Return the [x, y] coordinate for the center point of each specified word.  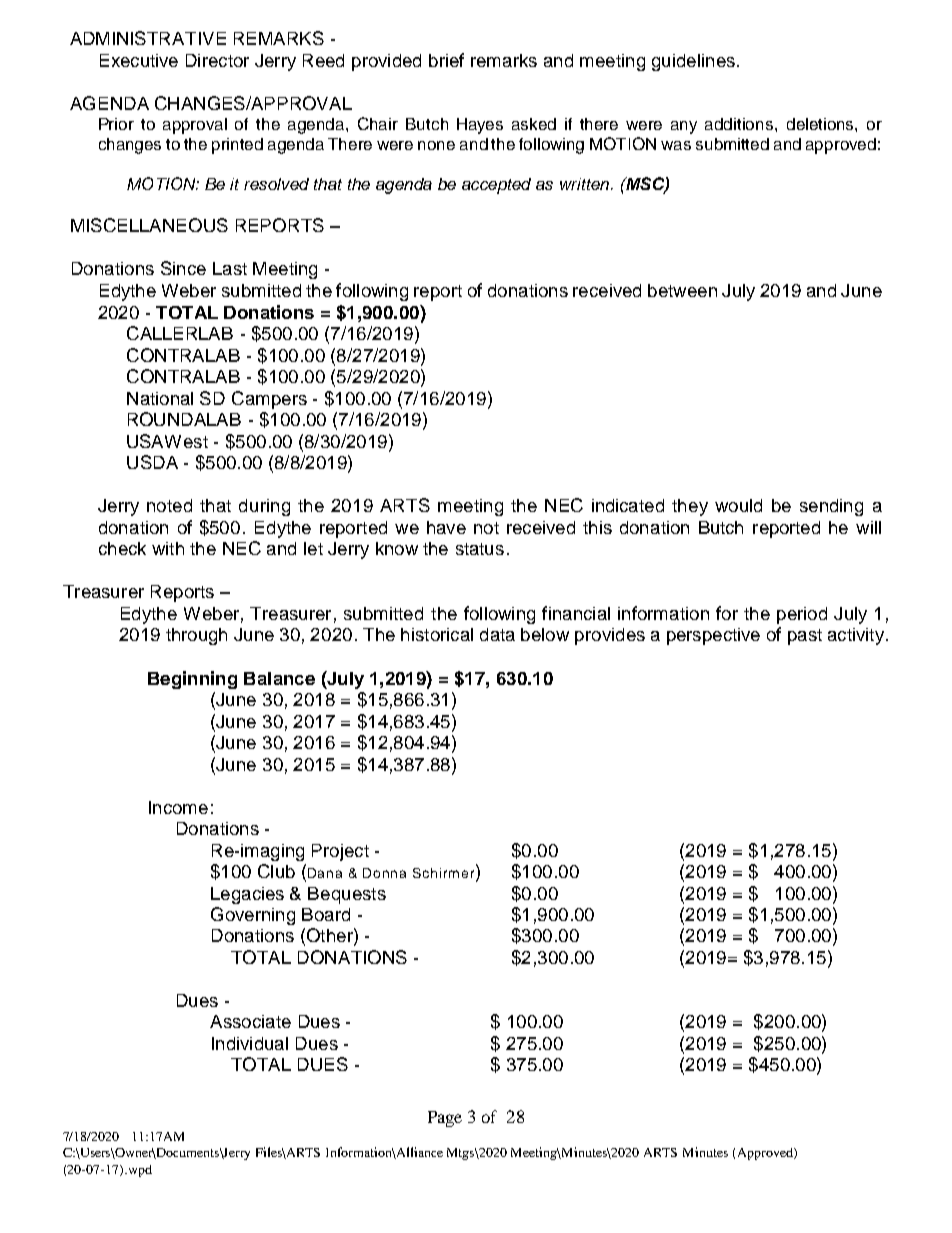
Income [178, 807]
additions [740, 124]
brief [446, 60]
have [446, 527]
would [738, 505]
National [160, 398]
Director [217, 60]
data [497, 634]
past [805, 637]
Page [445, 1119]
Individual [250, 1043]
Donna [384, 873]
